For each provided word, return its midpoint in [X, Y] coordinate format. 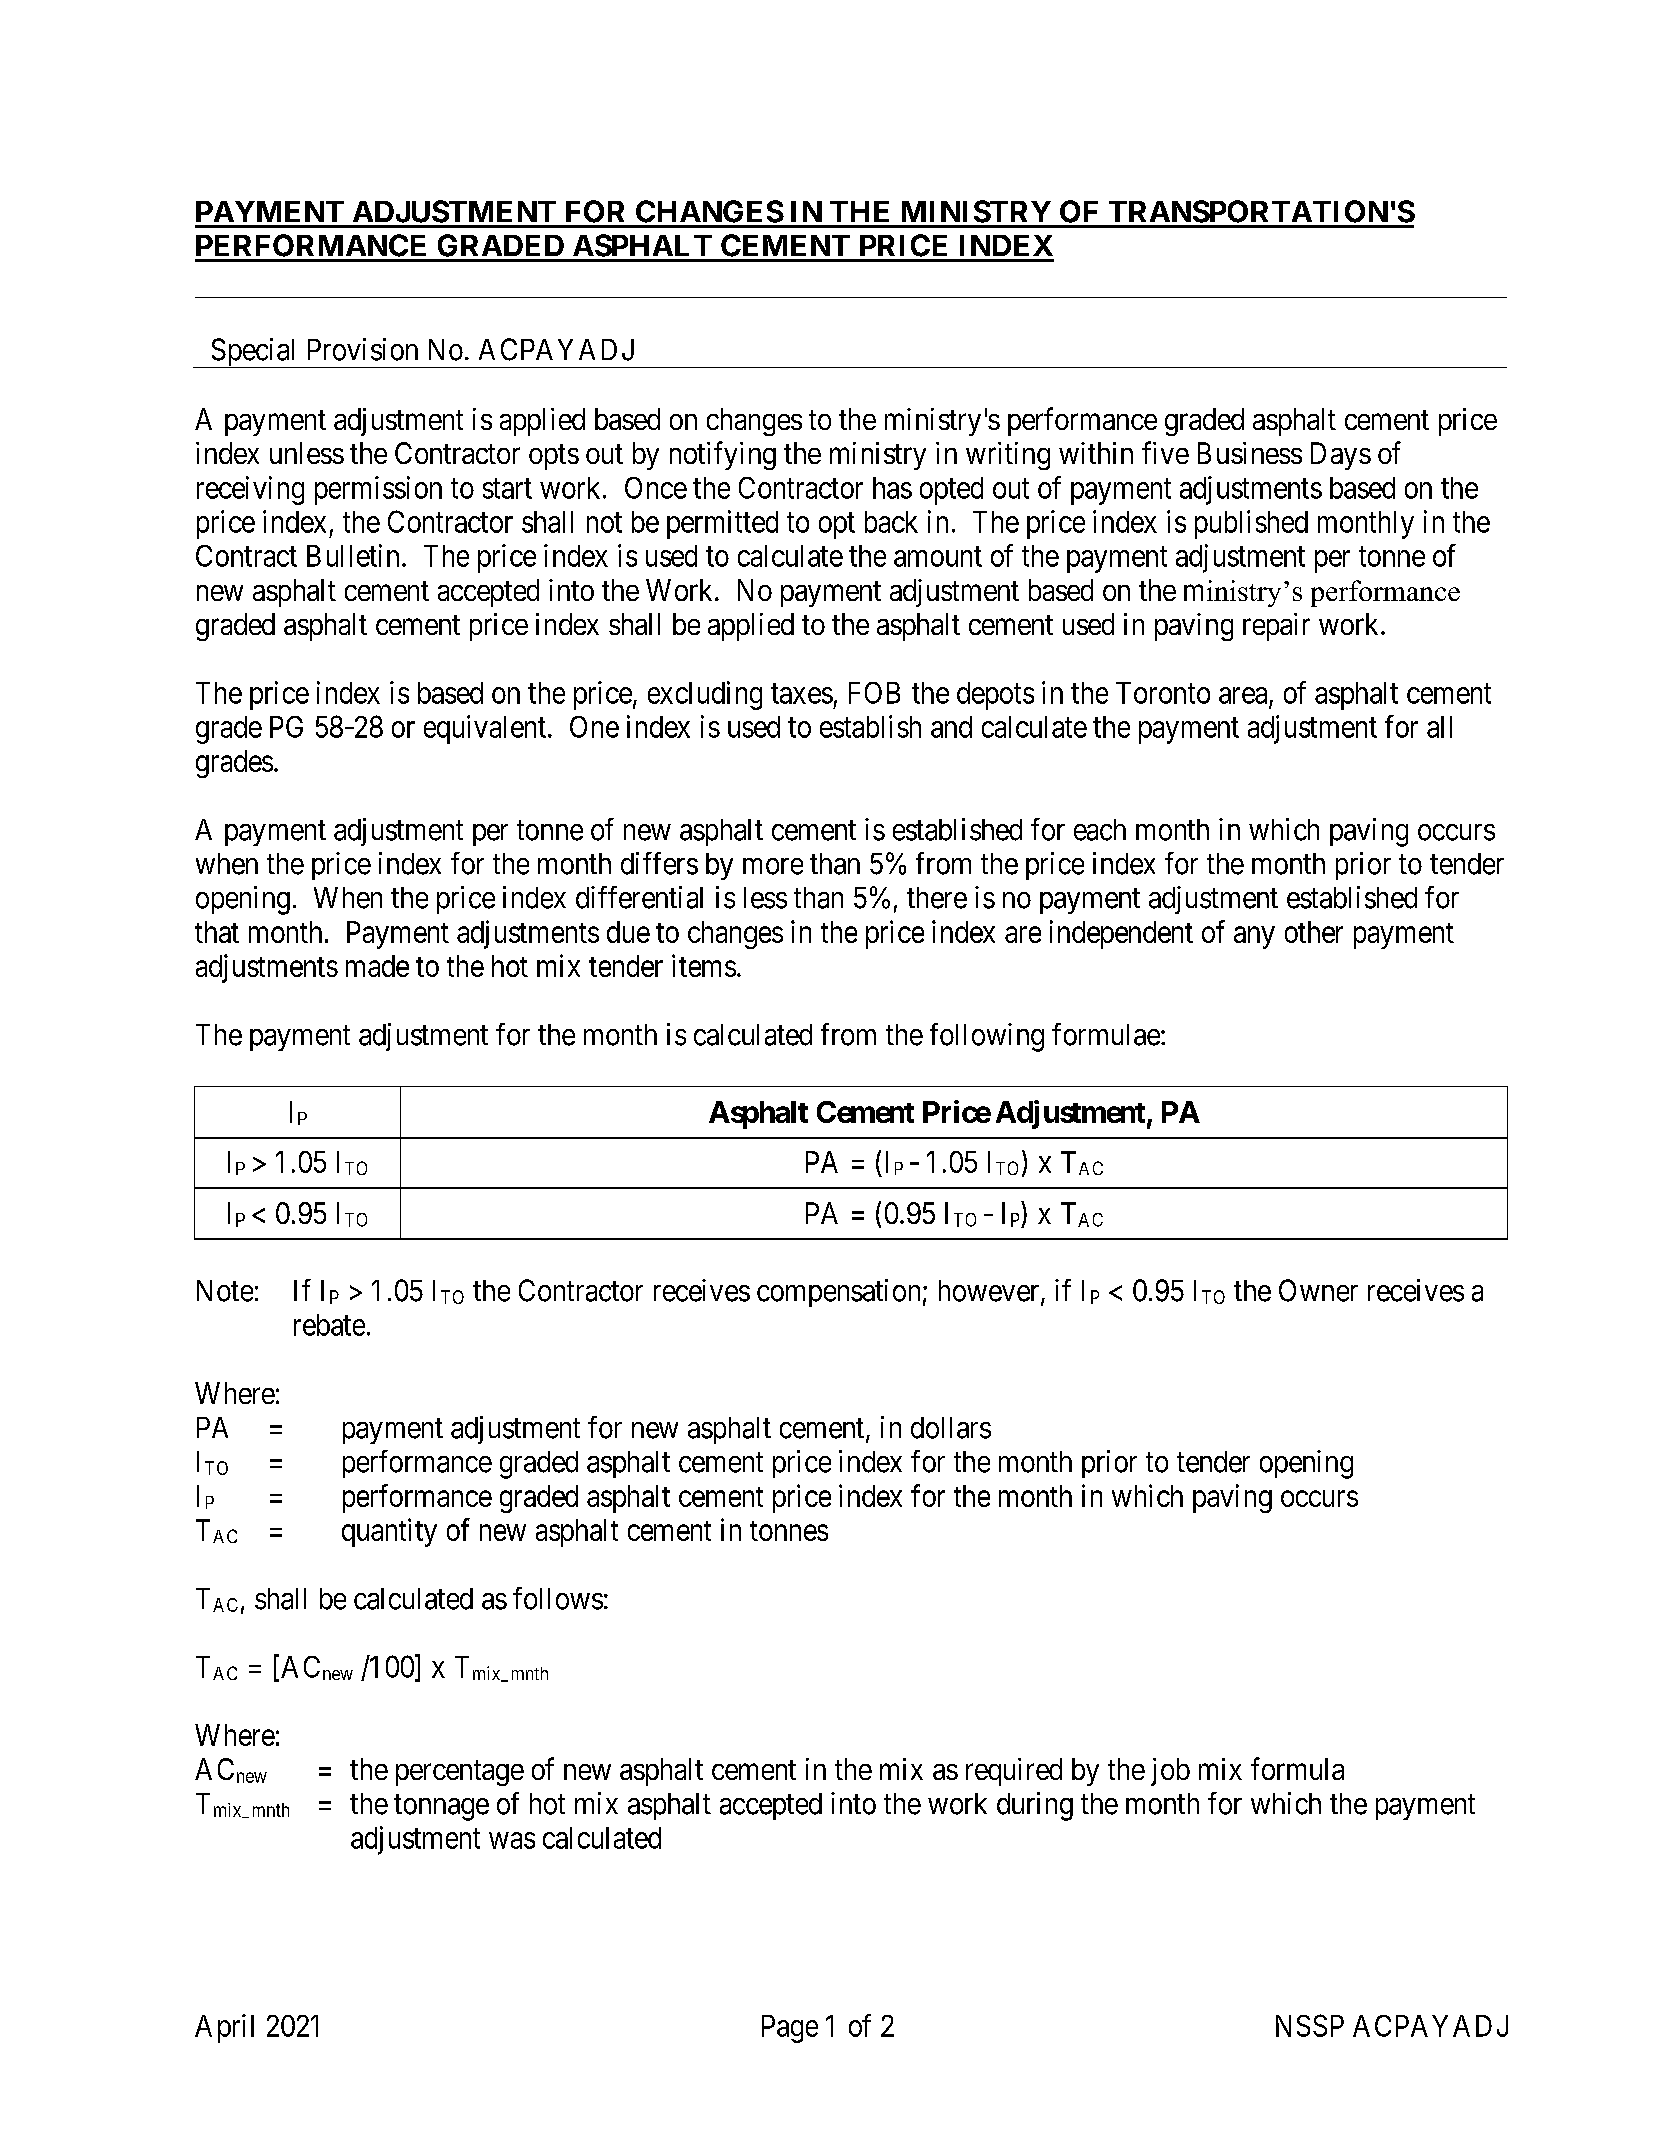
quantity [389, 1532]
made [377, 966]
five [1165, 452]
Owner [1318, 1290]
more [773, 866]
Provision [363, 349]
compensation [838, 1293]
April [224, 2028]
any [1254, 938]
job [1170, 1772]
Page [790, 2029]
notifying [723, 455]
